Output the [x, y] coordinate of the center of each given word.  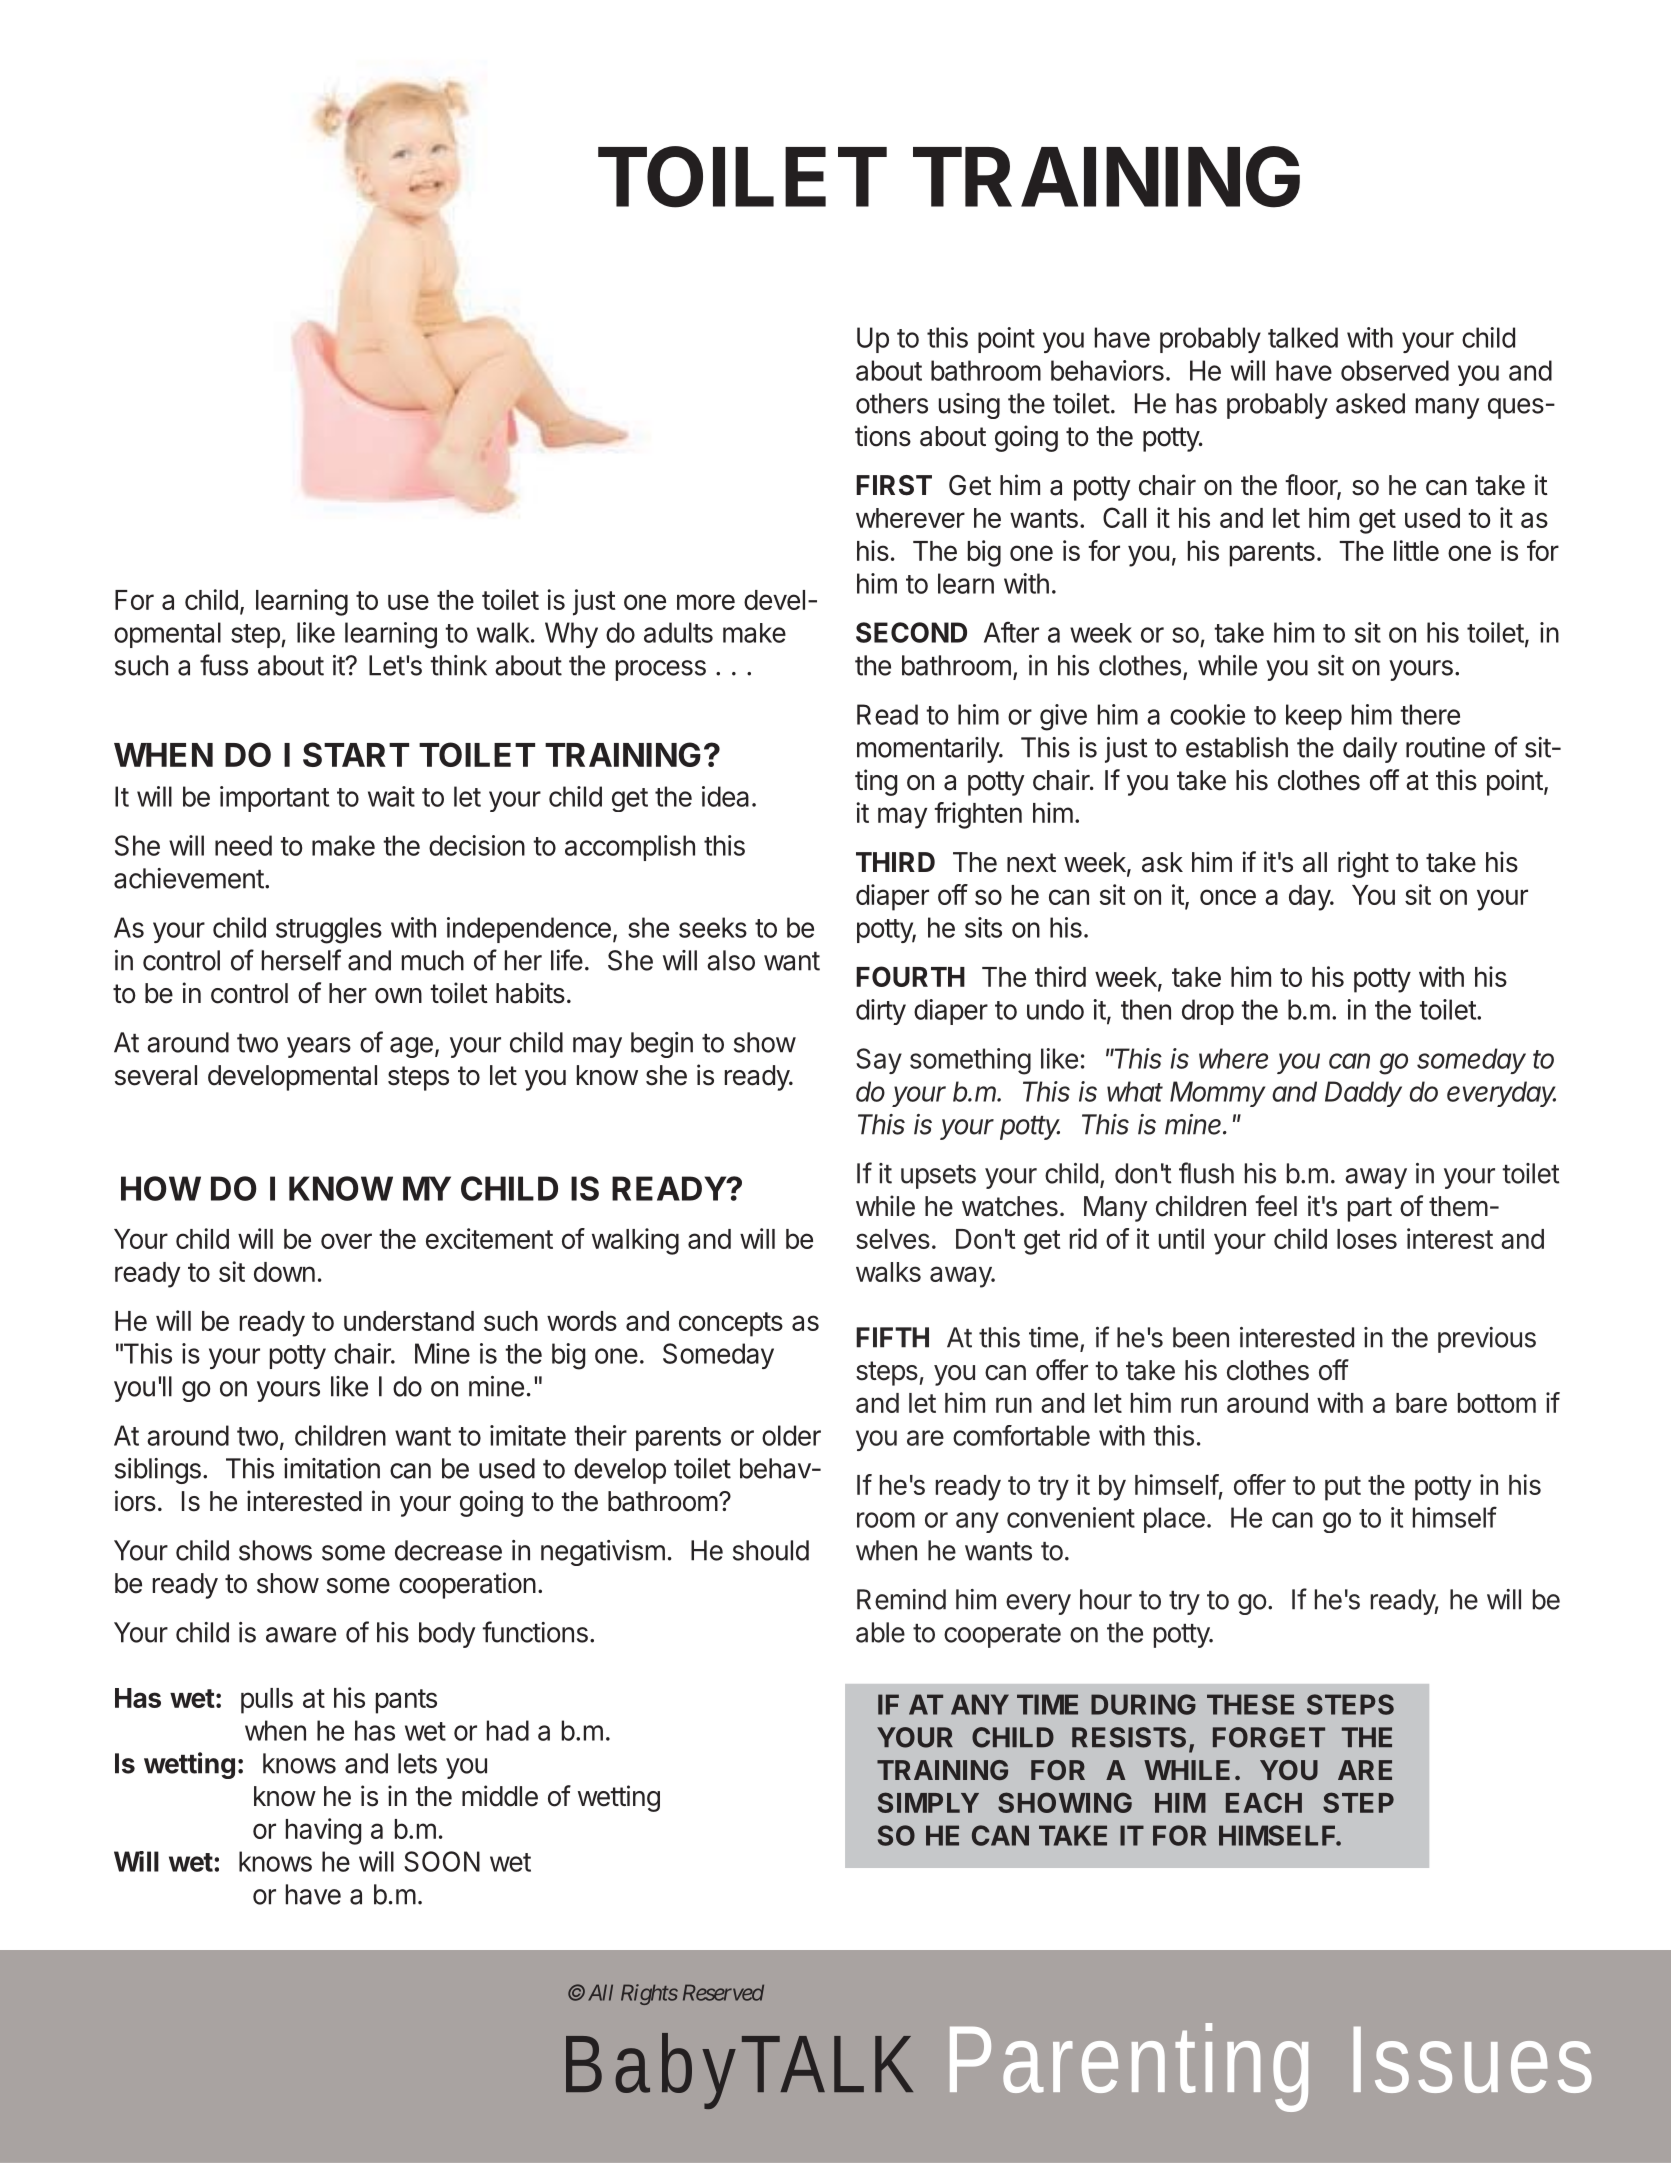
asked [1370, 403]
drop [1208, 1012]
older [791, 1435]
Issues [1473, 2060]
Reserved [723, 1992]
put [1343, 1488]
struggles [329, 930]
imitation [332, 1468]
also [731, 960]
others [892, 403]
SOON [442, 1861]
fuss [224, 665]
